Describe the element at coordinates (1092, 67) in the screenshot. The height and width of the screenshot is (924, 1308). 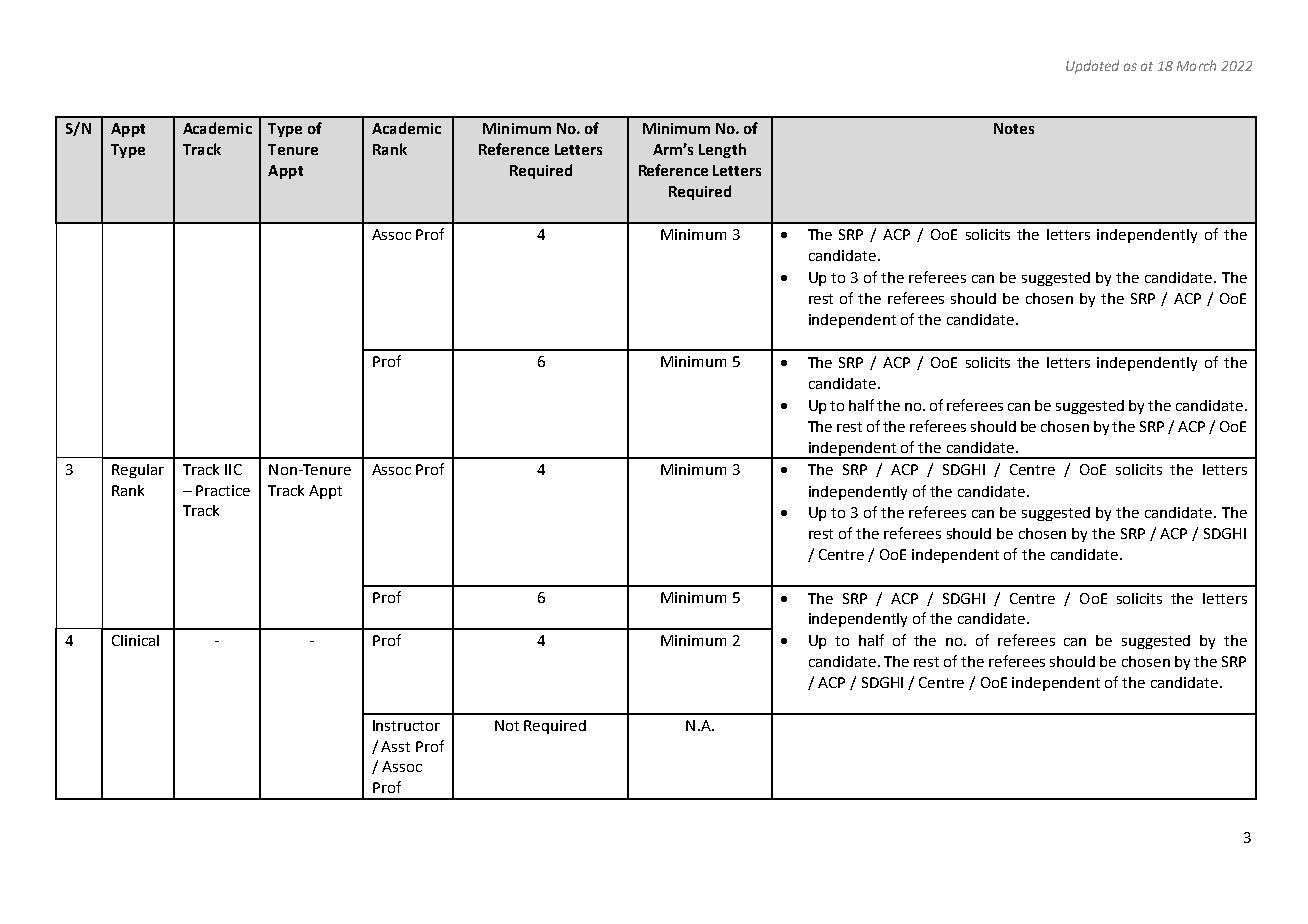
I see `Updated` at that location.
